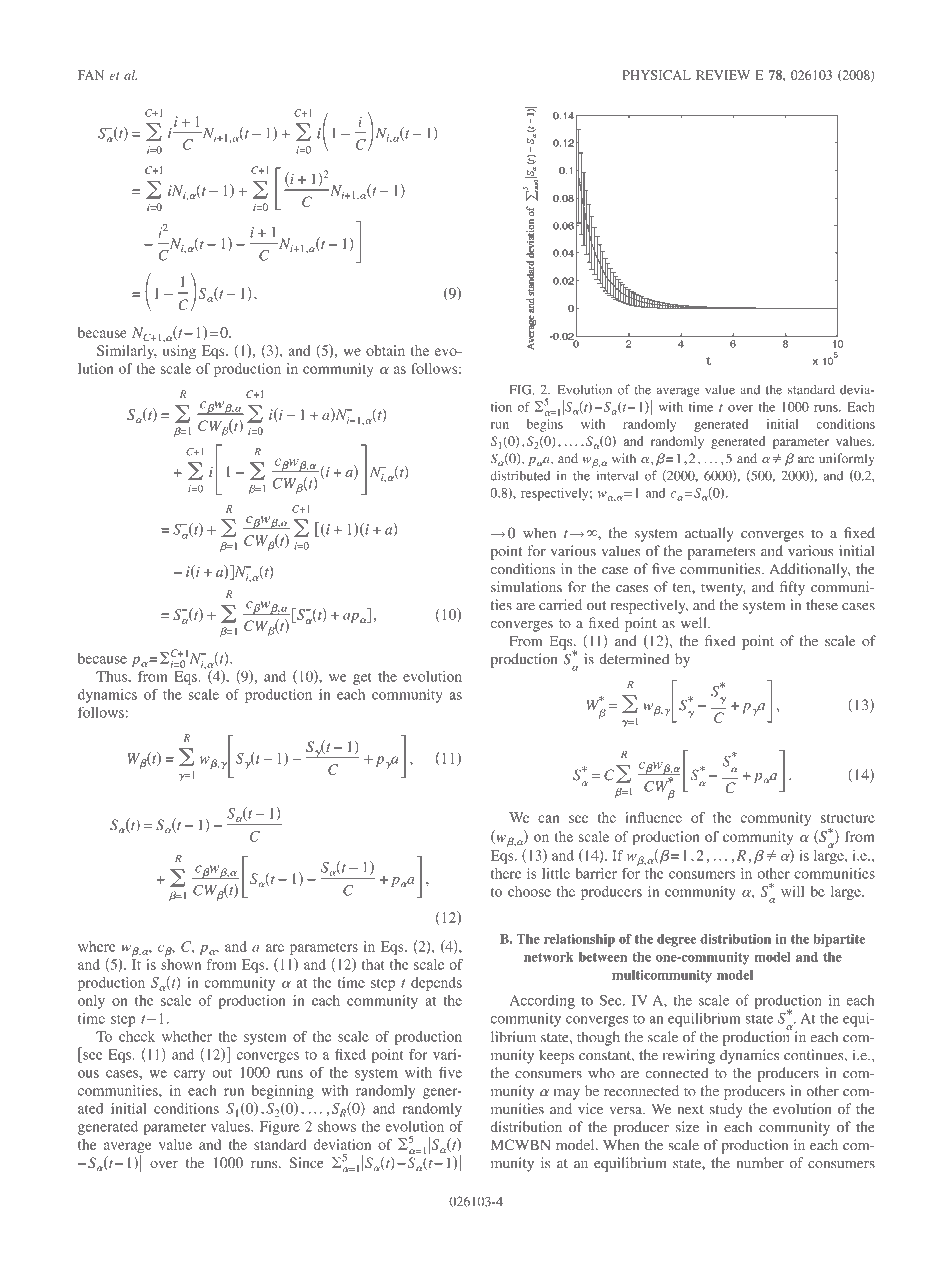 This screenshot has width=952, height=1270. Describe the element at coordinates (179, 352) in the screenshot. I see `using` at that location.
